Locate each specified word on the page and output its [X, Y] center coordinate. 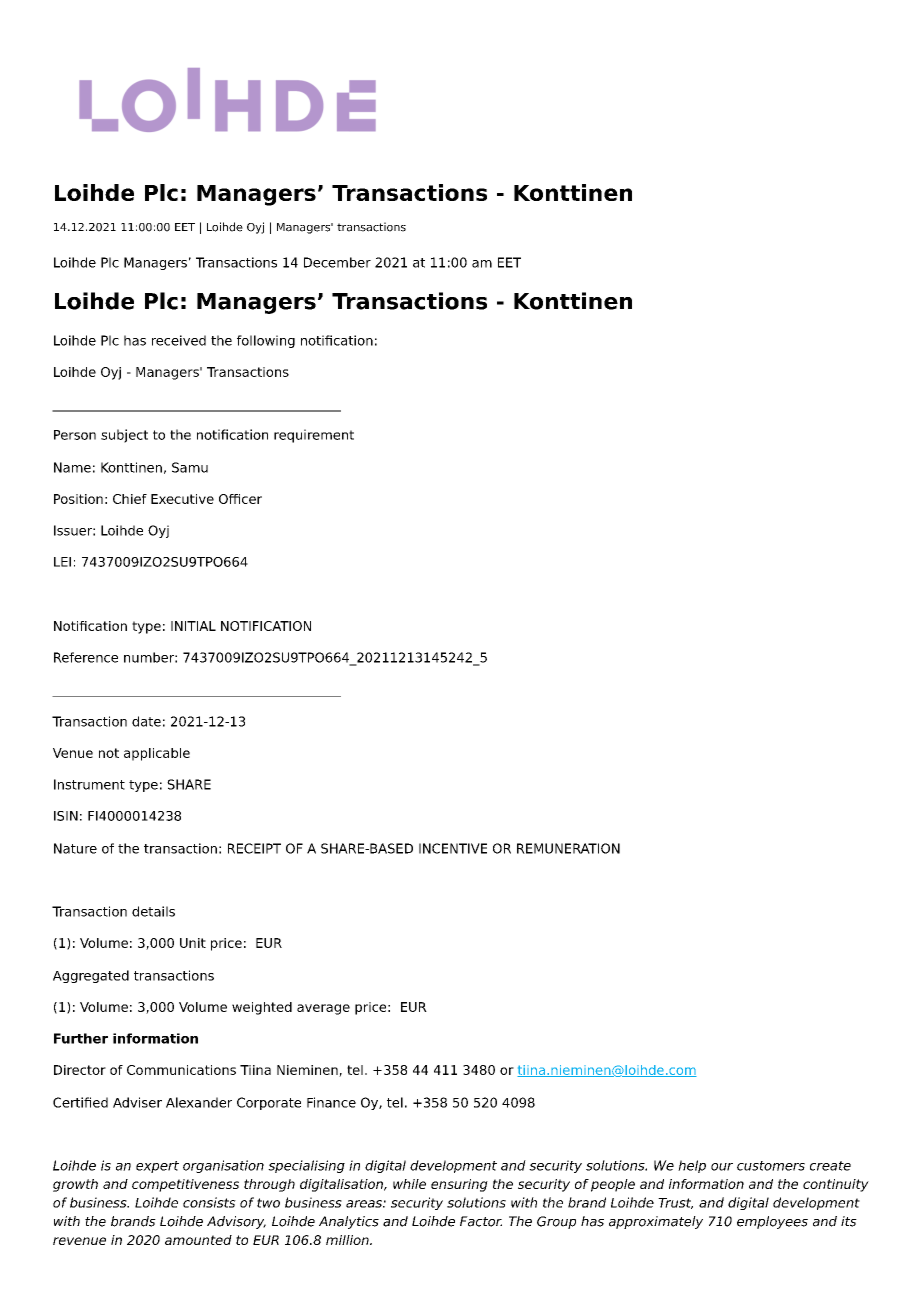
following [266, 341]
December [337, 262]
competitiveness [185, 1185]
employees [772, 1222]
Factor [481, 1221]
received [179, 340]
